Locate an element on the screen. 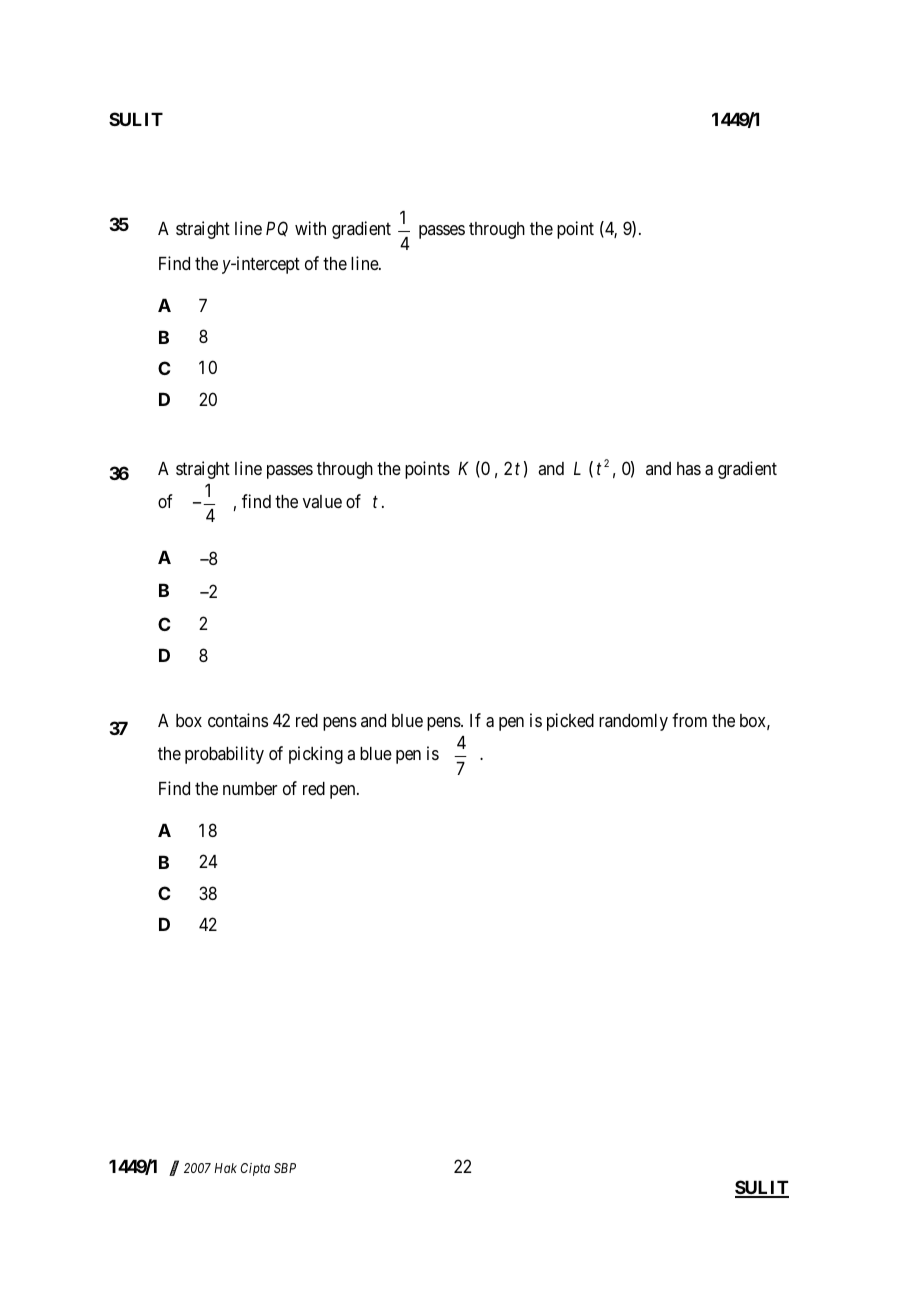 This screenshot has width=924, height=1308. picked is located at coordinates (570, 722).
